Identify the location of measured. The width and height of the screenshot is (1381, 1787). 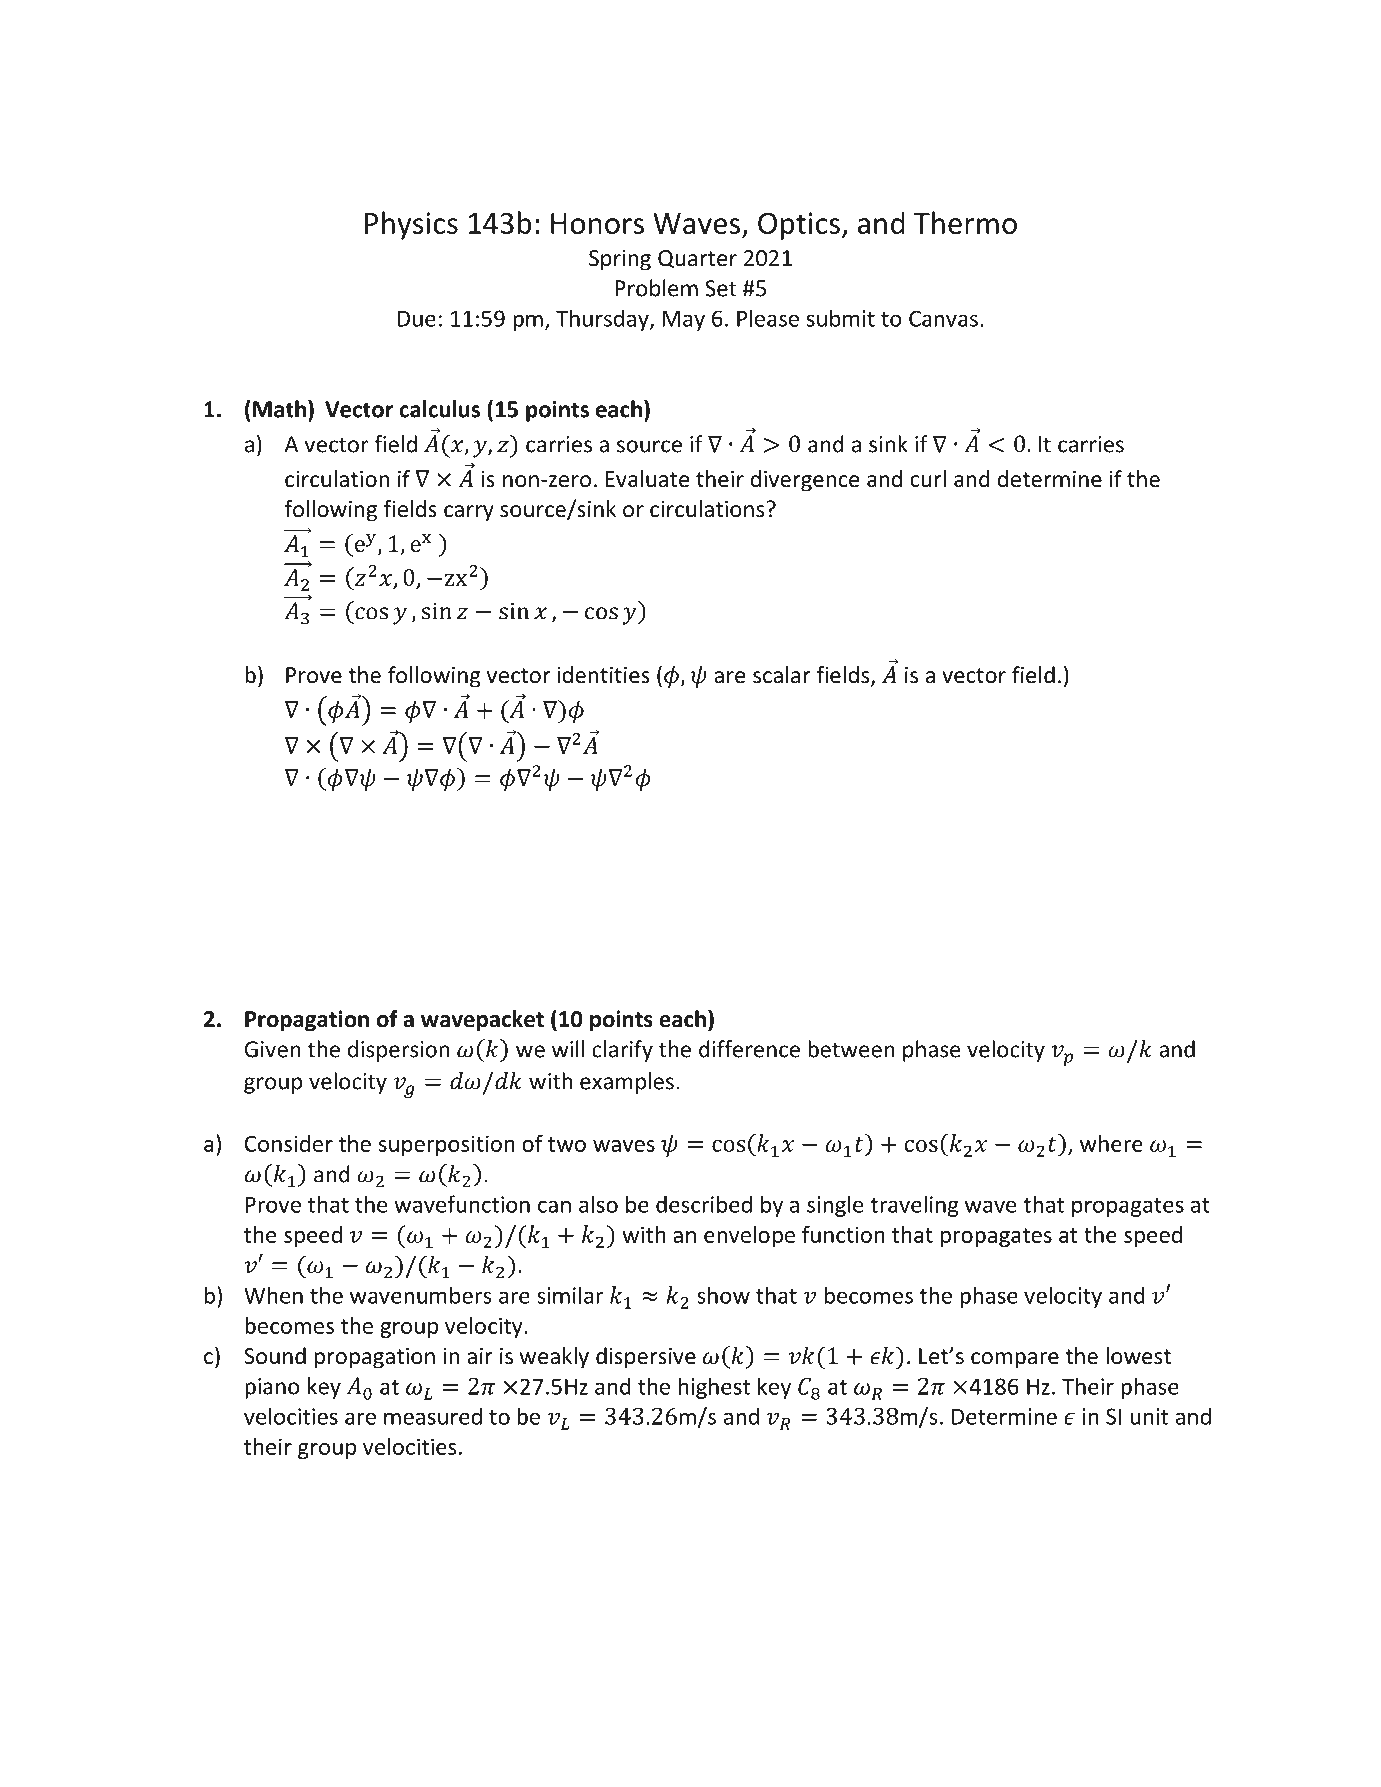
(433, 1416).
